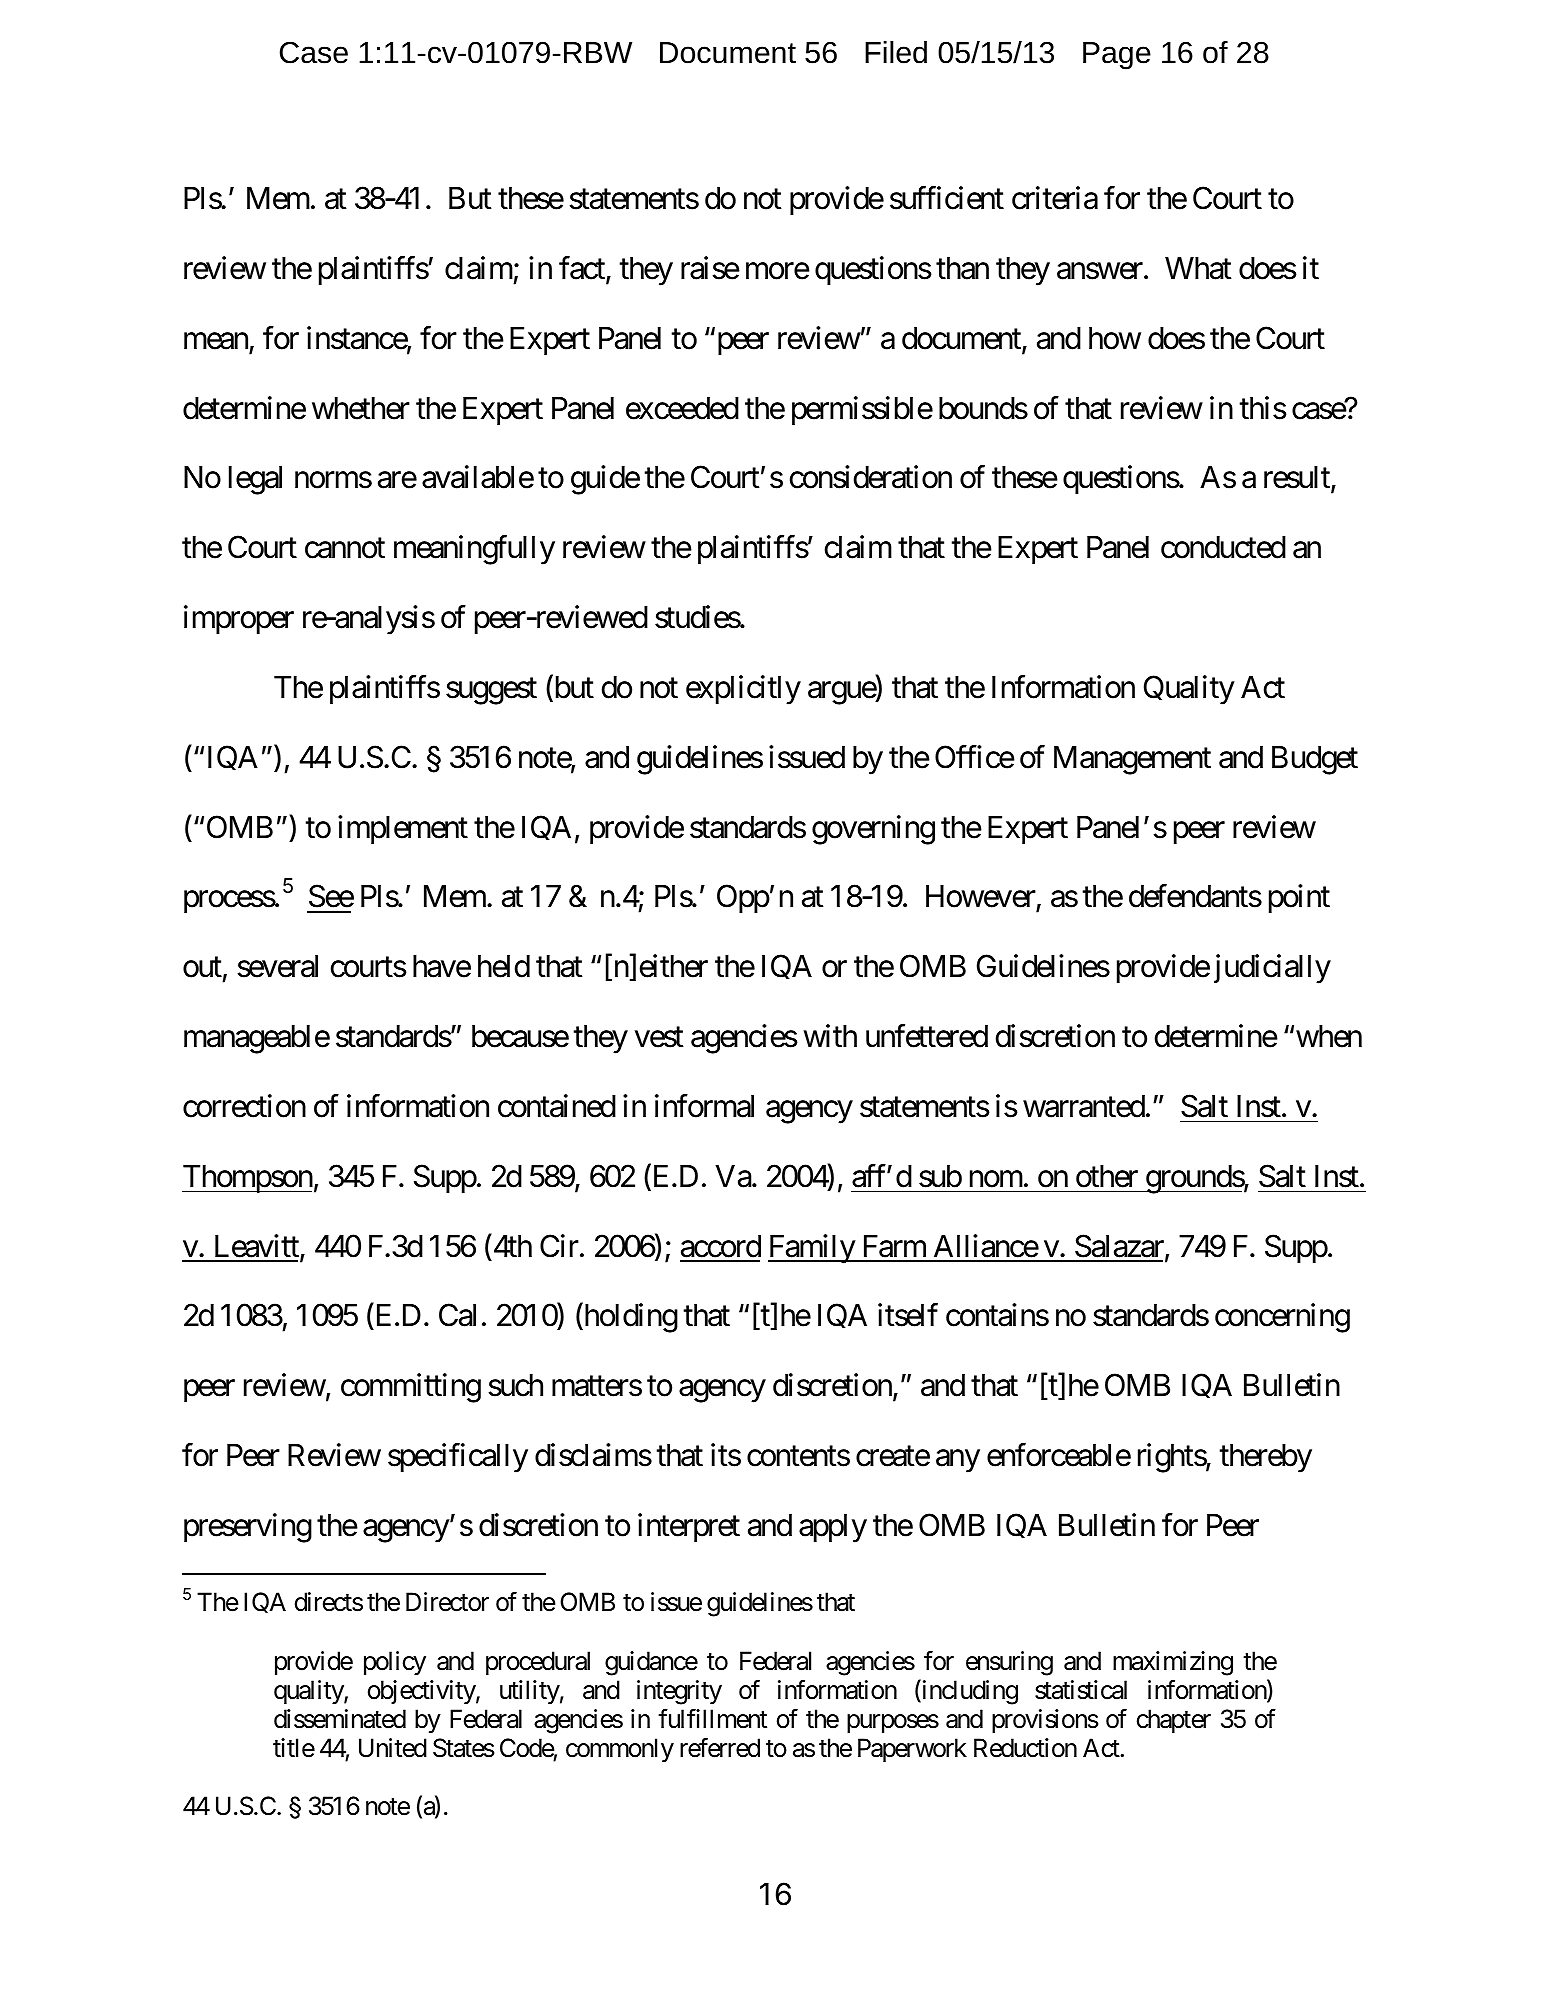 This screenshot has width=1548, height=2004. Describe the element at coordinates (1117, 56) in the screenshot. I see `Page` at that location.
